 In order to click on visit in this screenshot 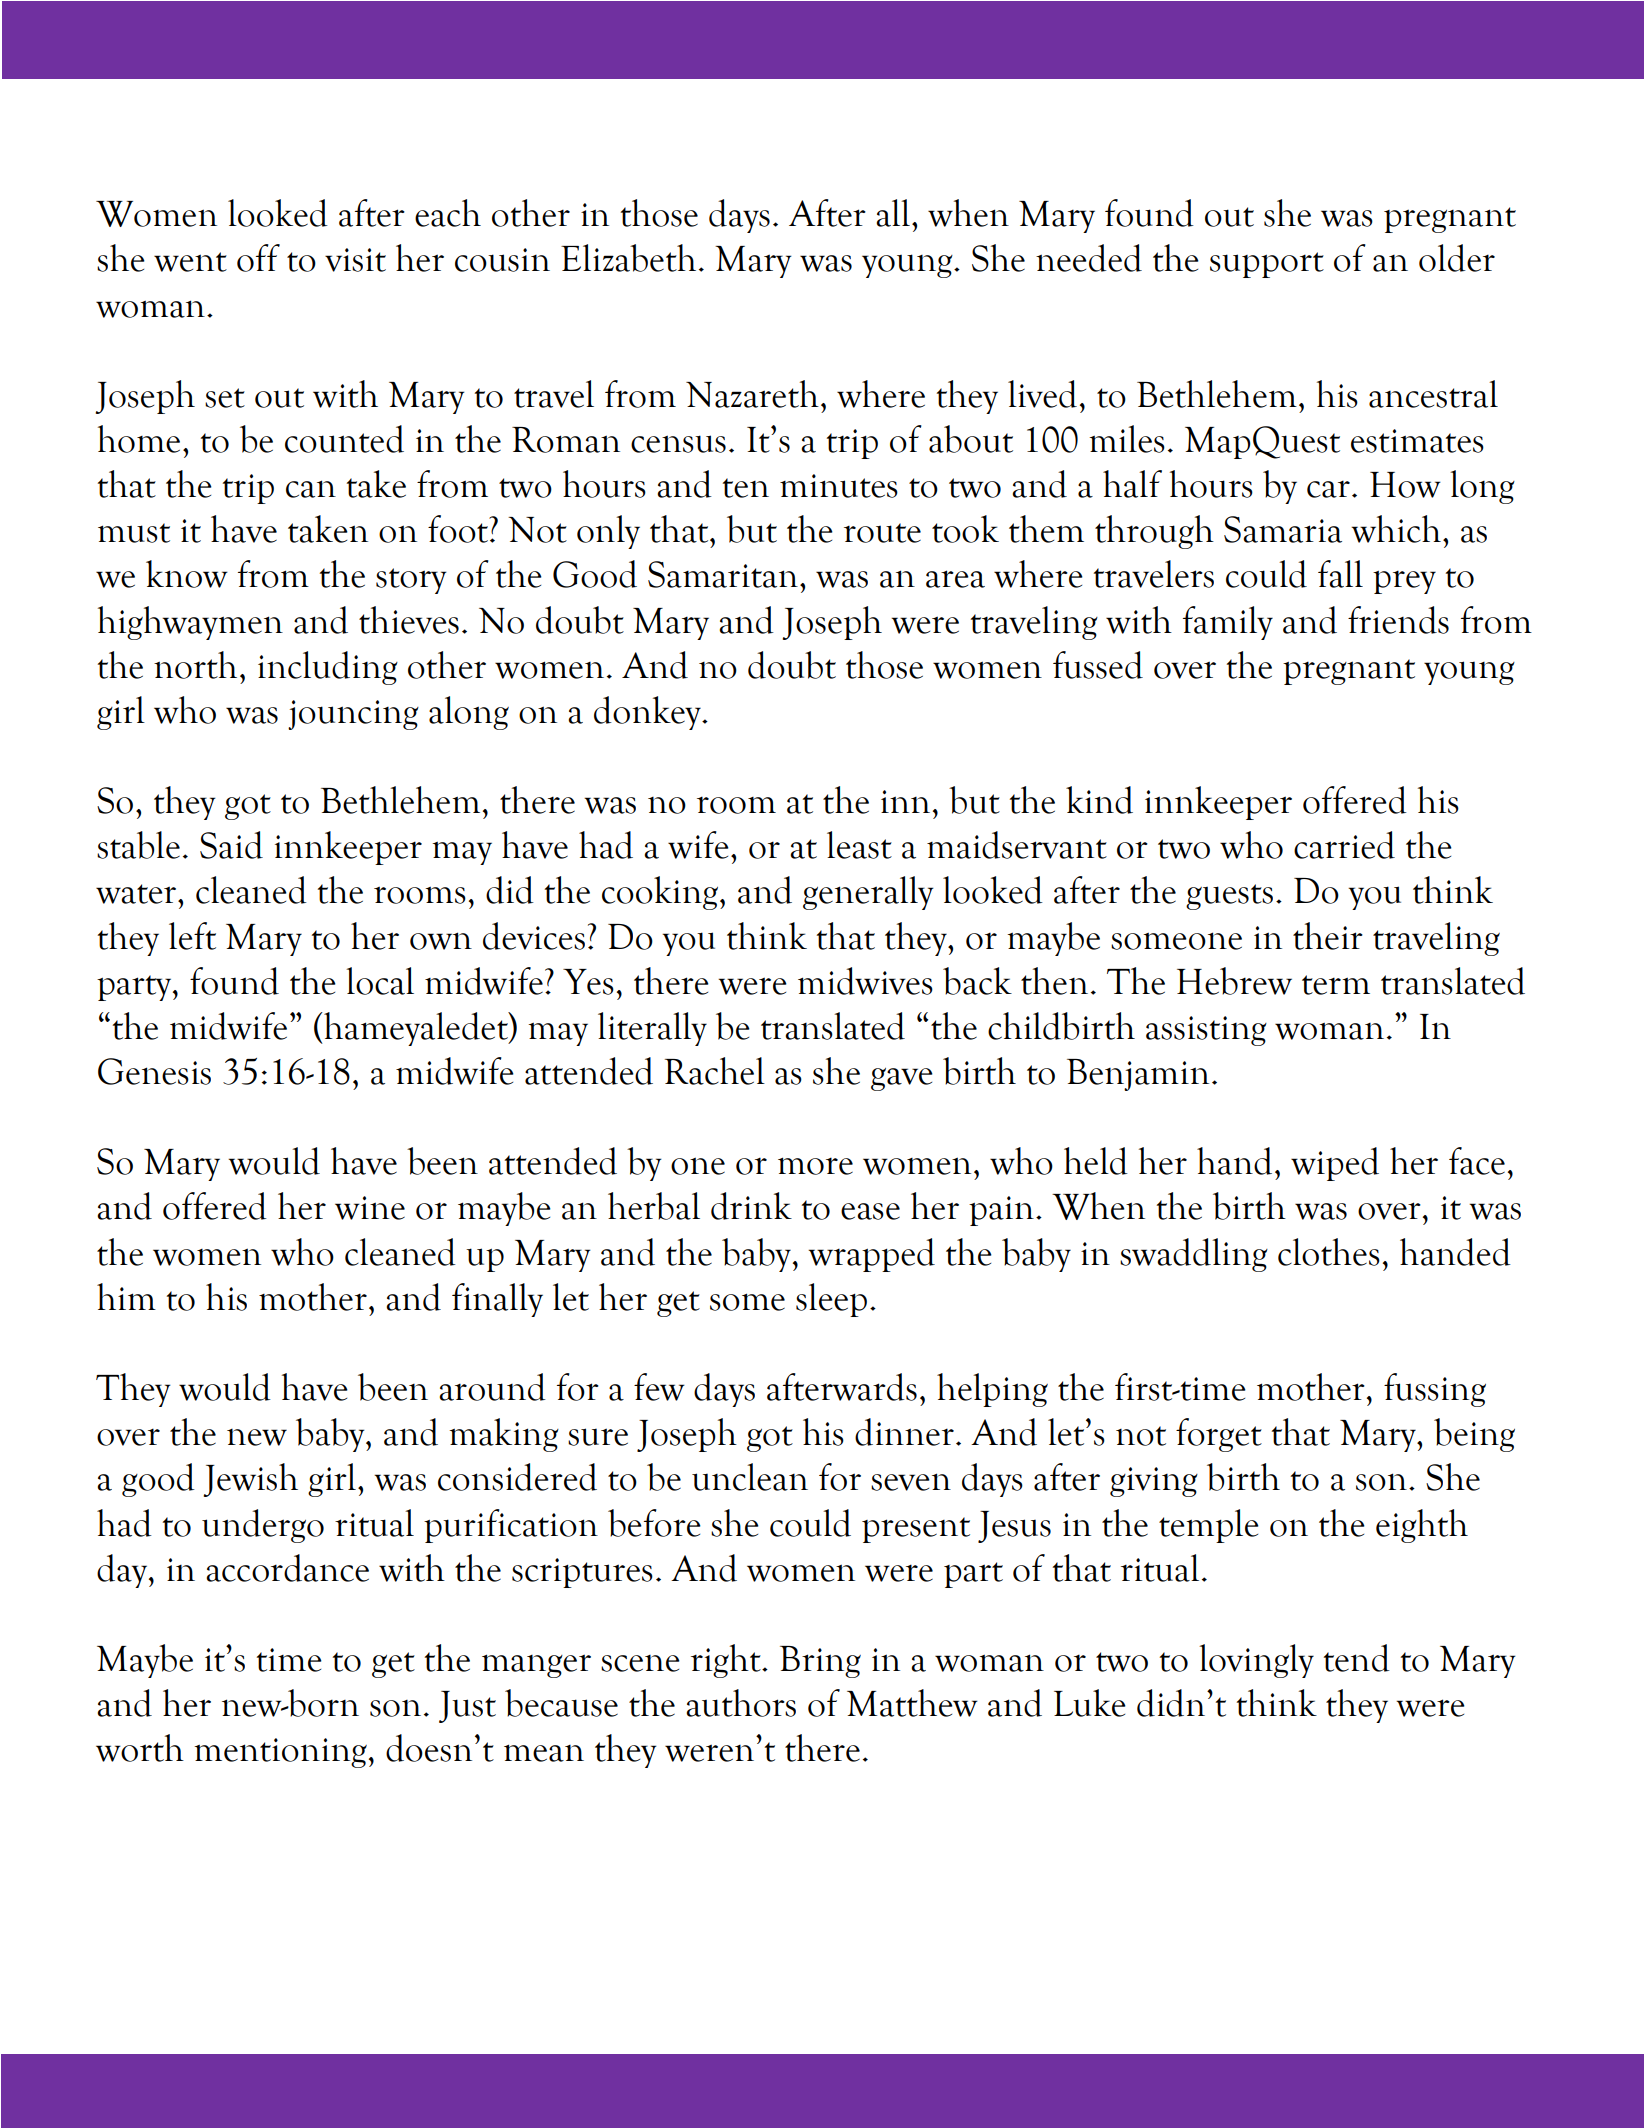, I will do `click(355, 260)`.
